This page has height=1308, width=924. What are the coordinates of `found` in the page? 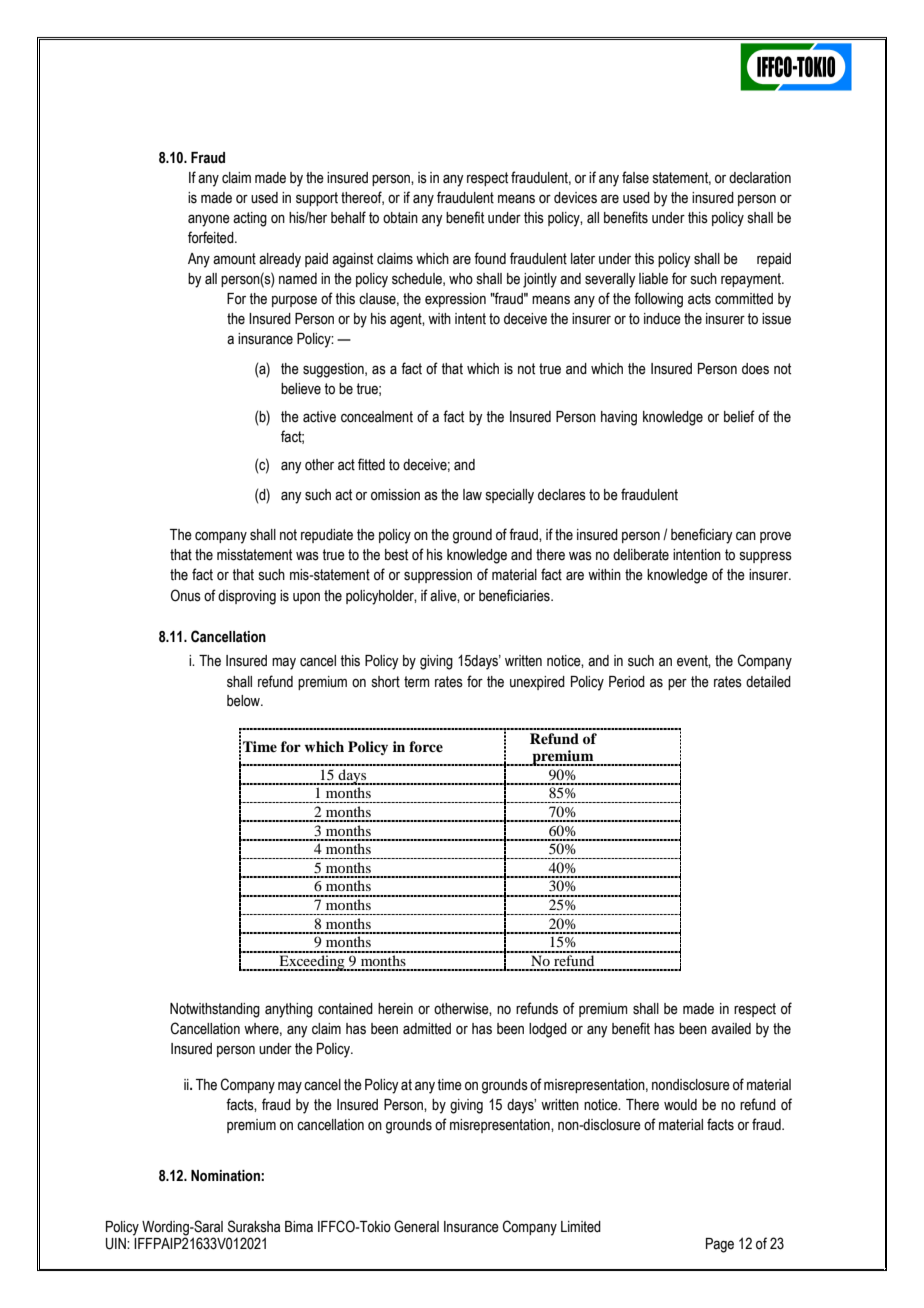 It's located at (490, 258).
